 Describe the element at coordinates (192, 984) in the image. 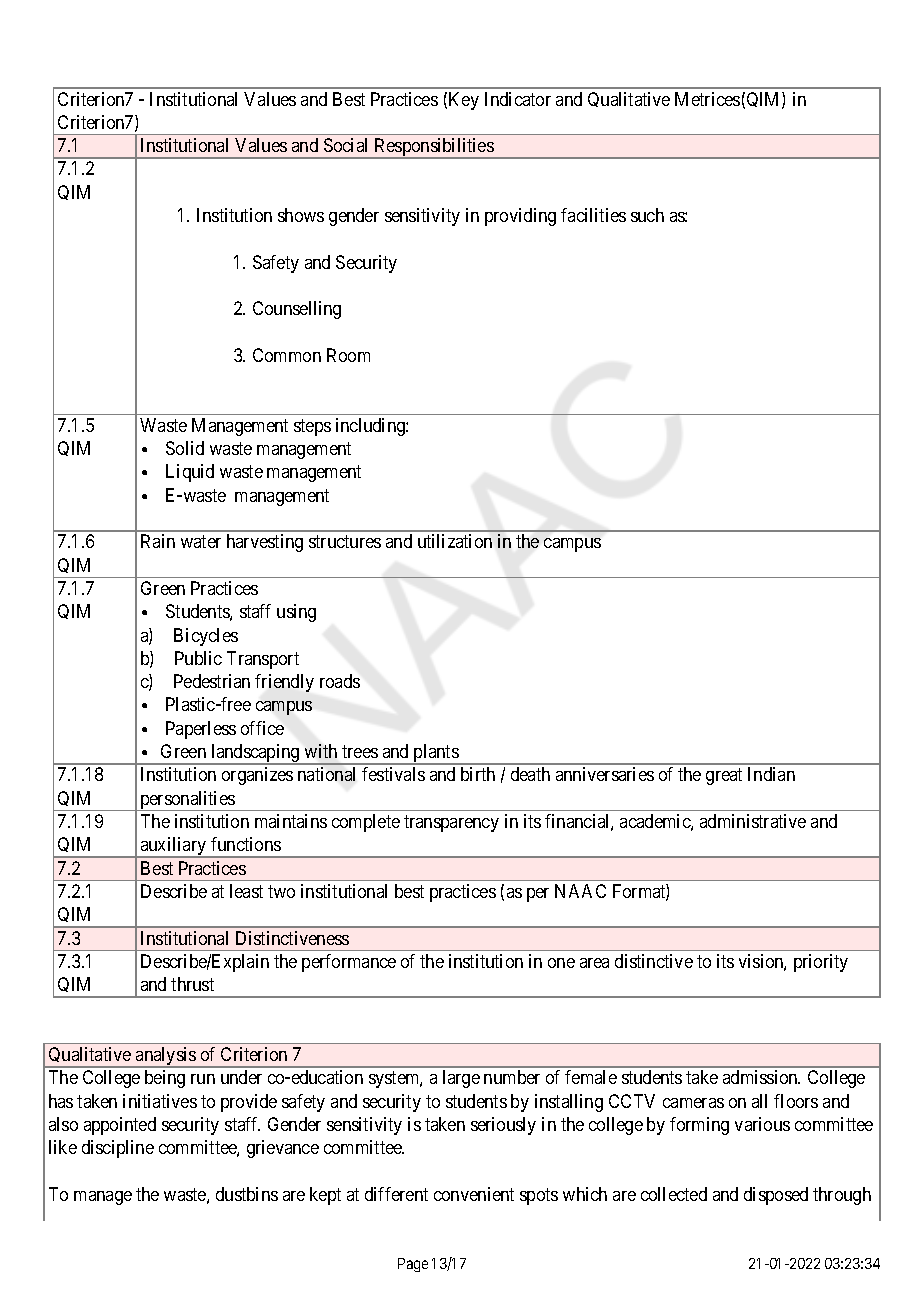

I see `thrust` at that location.
